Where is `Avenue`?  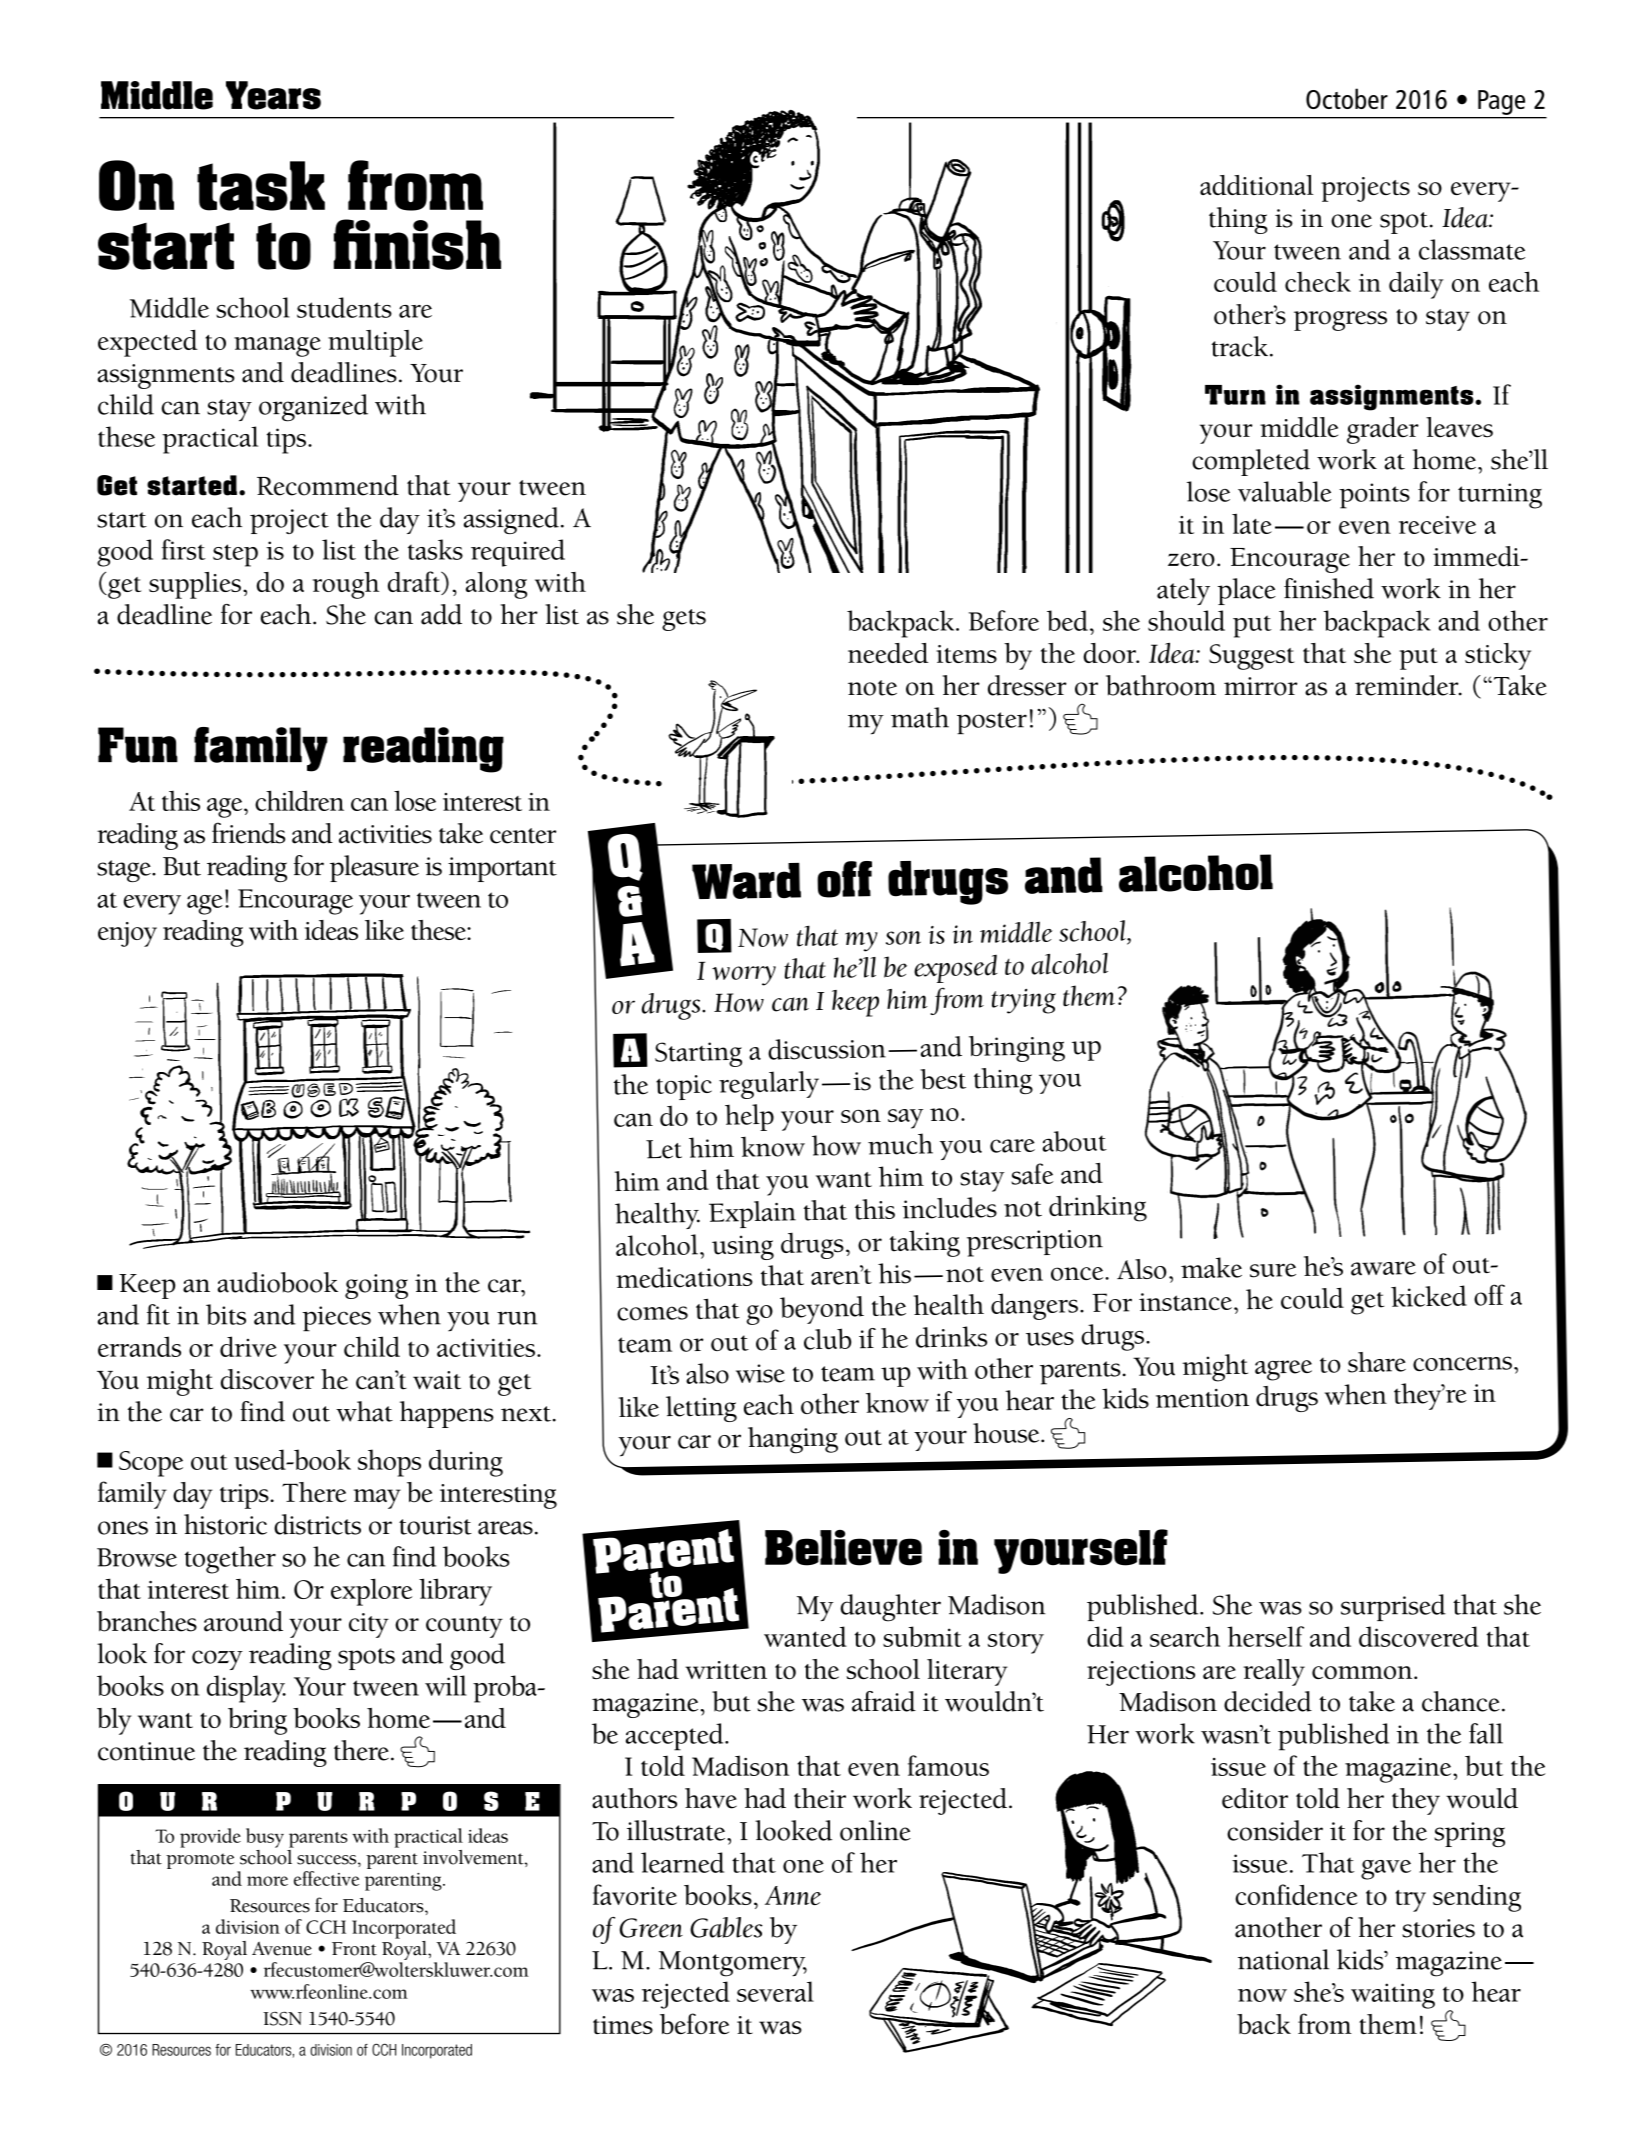 Avenue is located at coordinates (282, 1949).
